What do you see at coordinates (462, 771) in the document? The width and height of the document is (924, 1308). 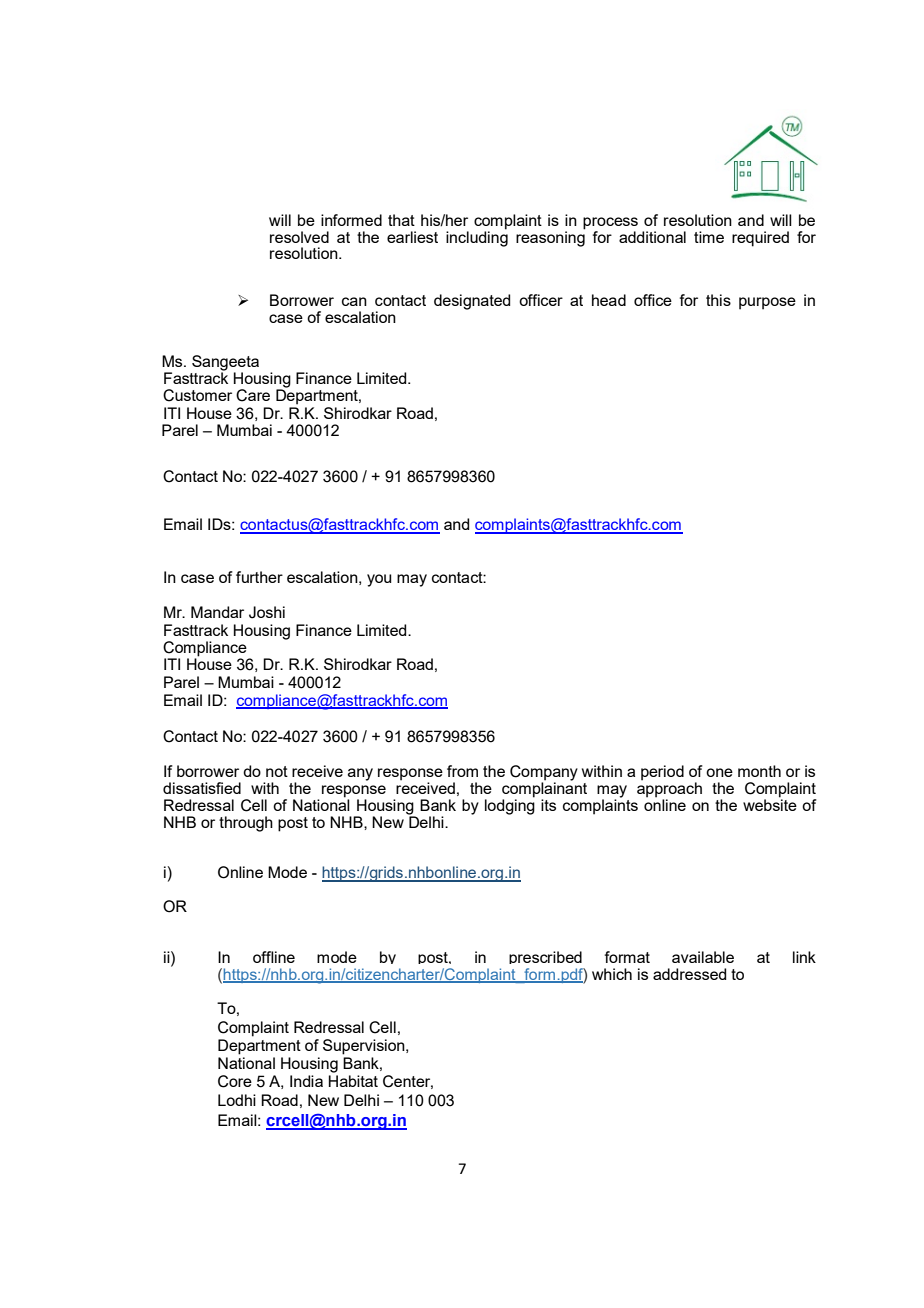 I see `from` at bounding box center [462, 771].
